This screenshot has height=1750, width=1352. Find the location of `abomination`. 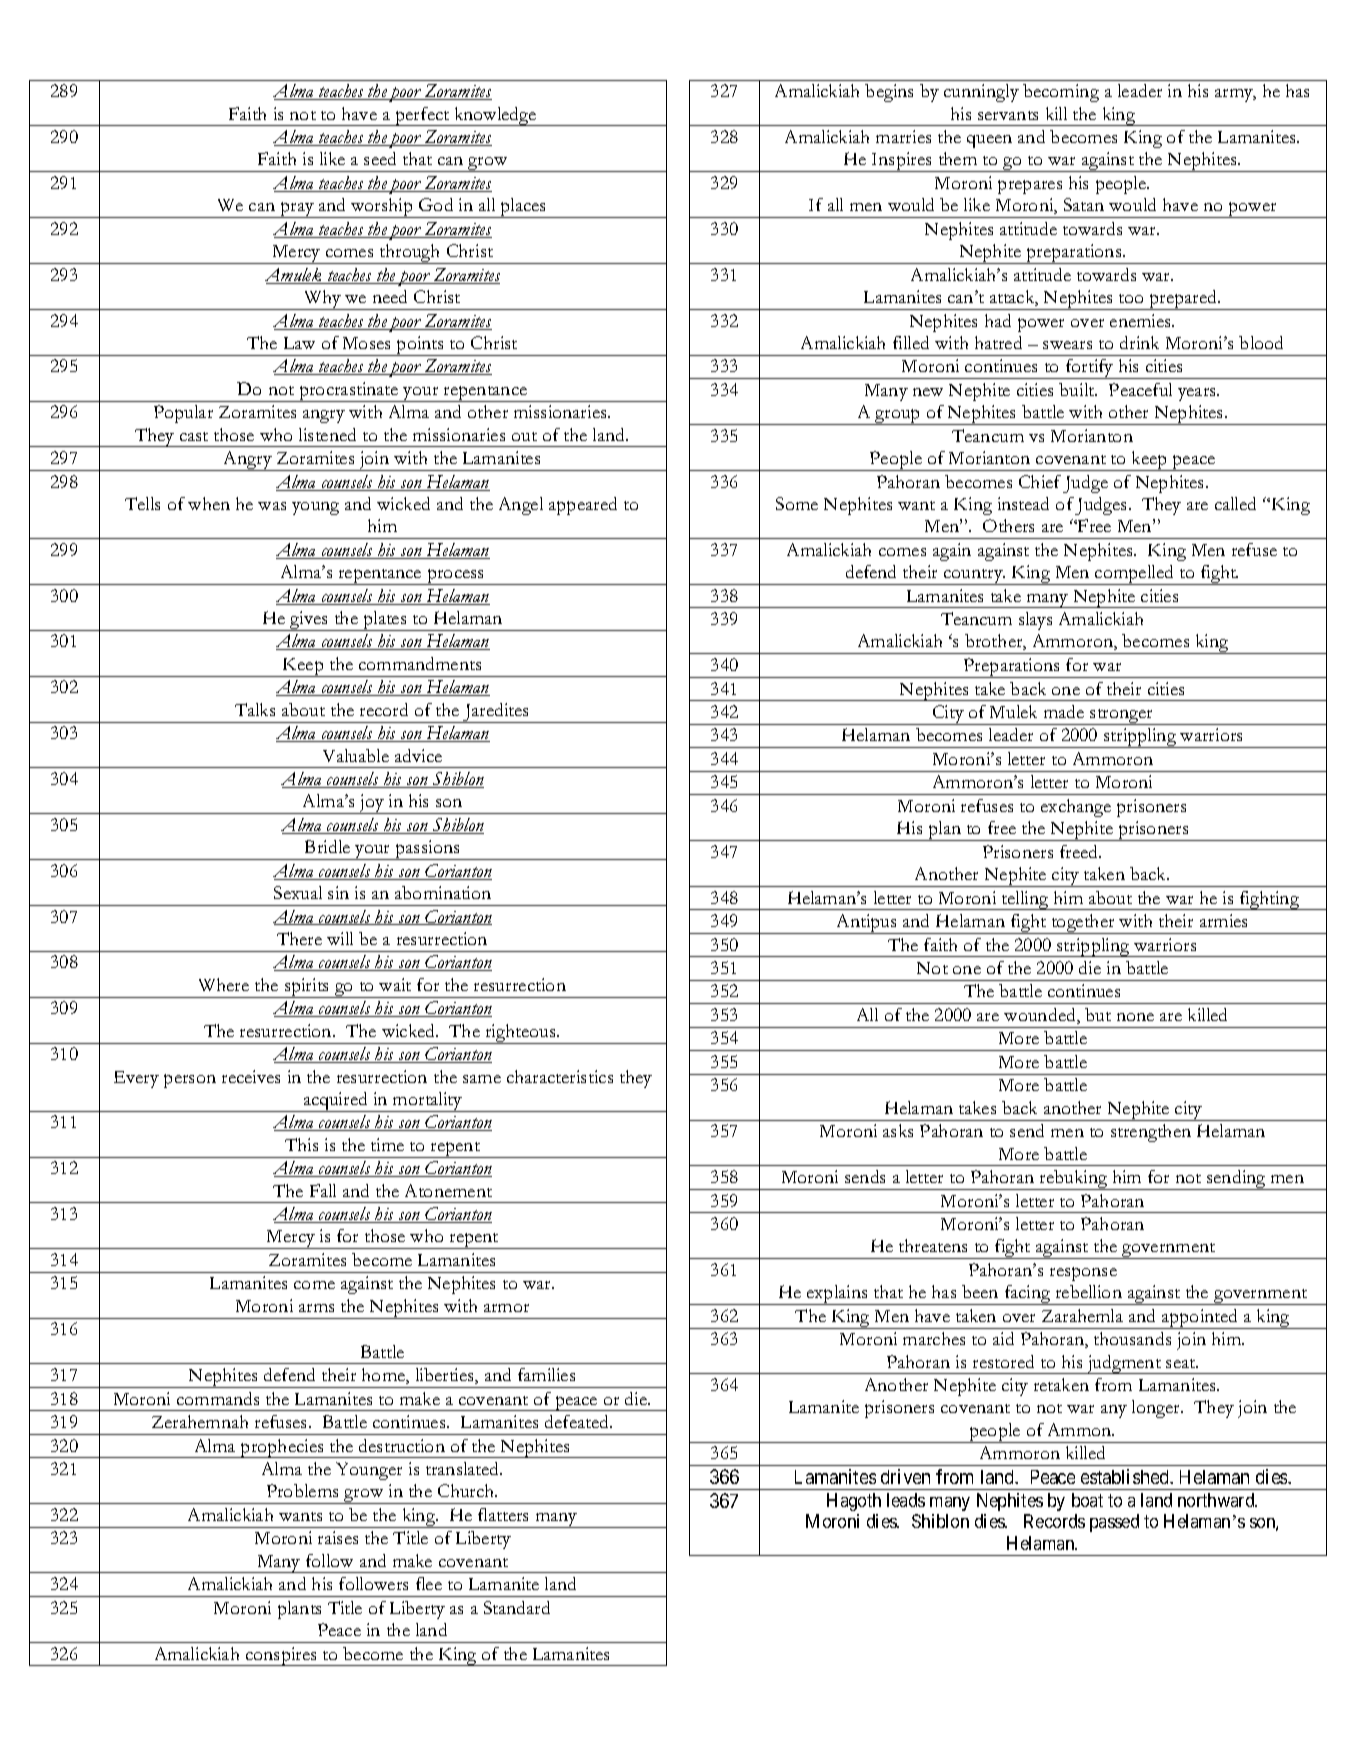

abomination is located at coordinates (443, 892).
